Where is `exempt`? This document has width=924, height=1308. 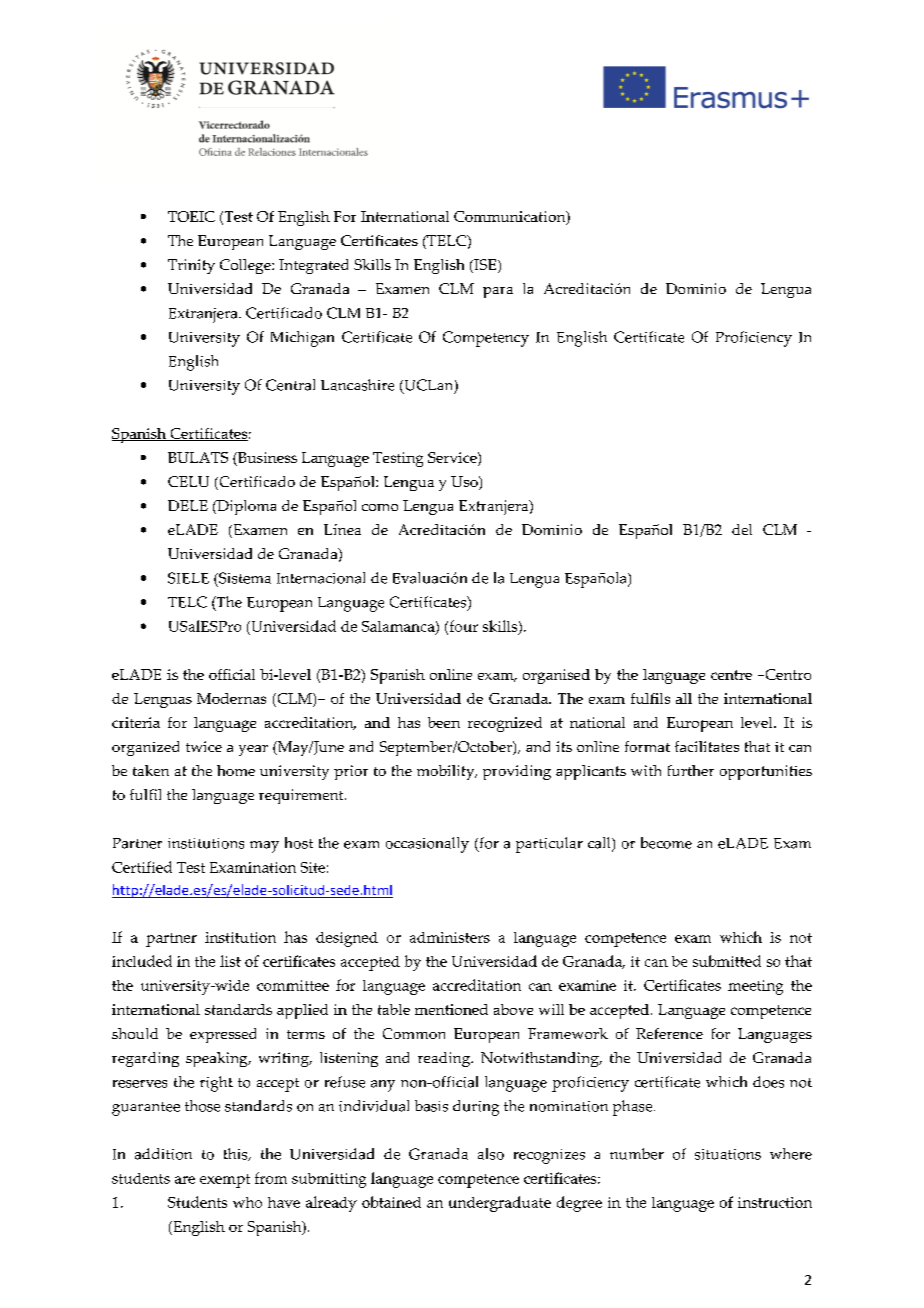 exempt is located at coordinates (225, 1181).
